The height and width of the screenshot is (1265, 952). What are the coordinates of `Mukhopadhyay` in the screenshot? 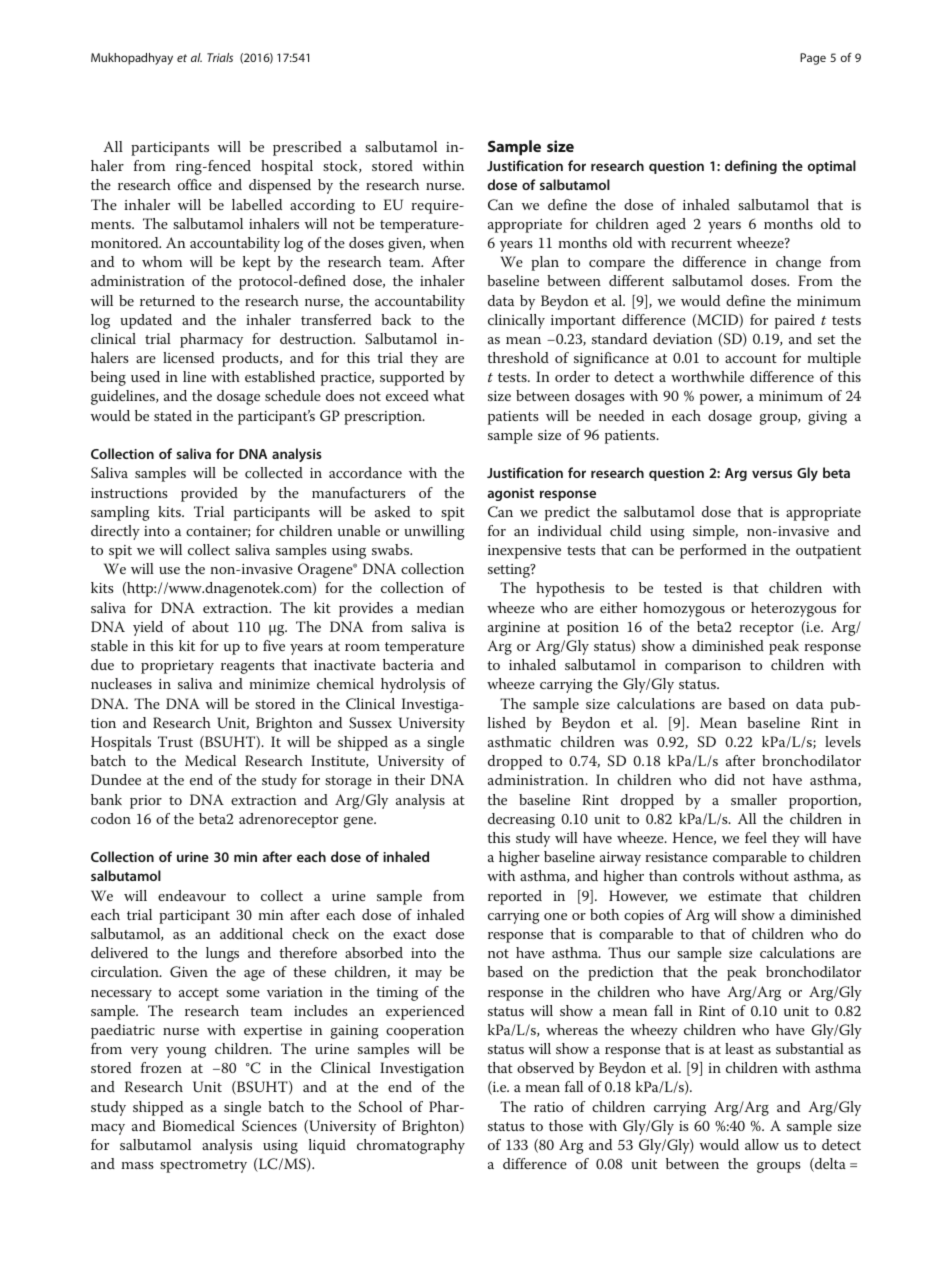 It's located at (132, 59).
